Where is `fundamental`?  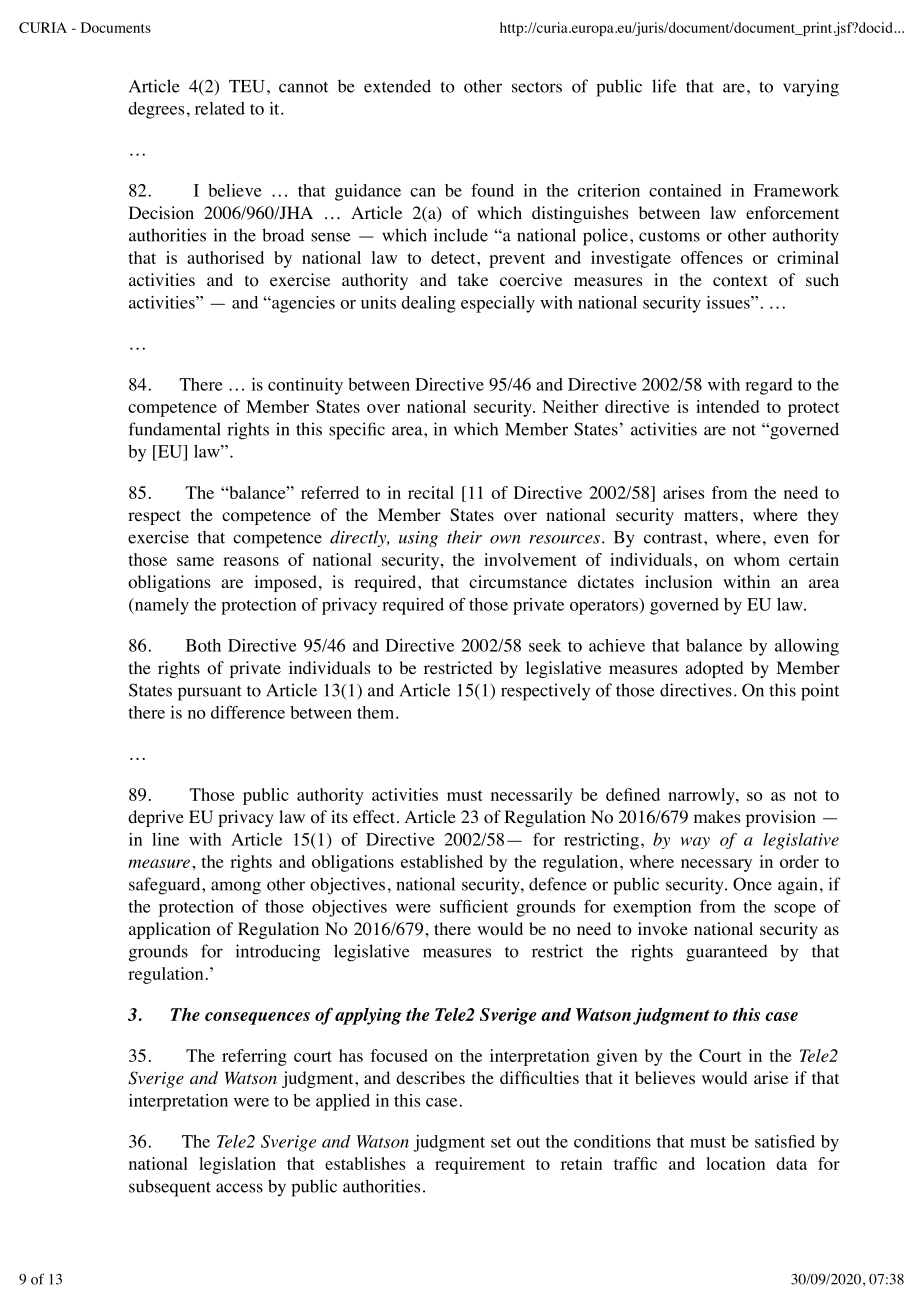 fundamental is located at coordinates (175, 429).
